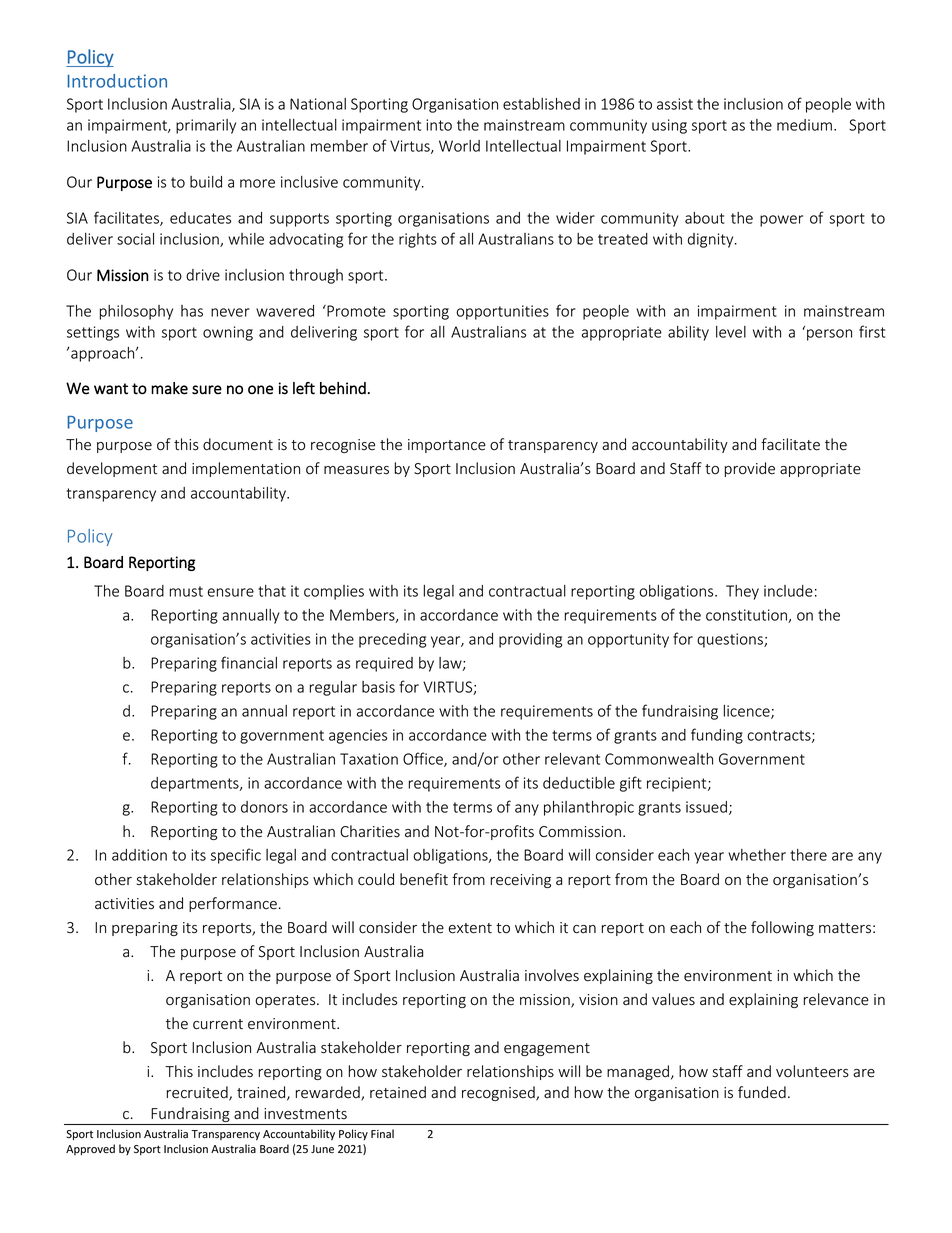 This screenshot has width=952, height=1233. What do you see at coordinates (747, 616) in the screenshot?
I see `constitution` at bounding box center [747, 616].
